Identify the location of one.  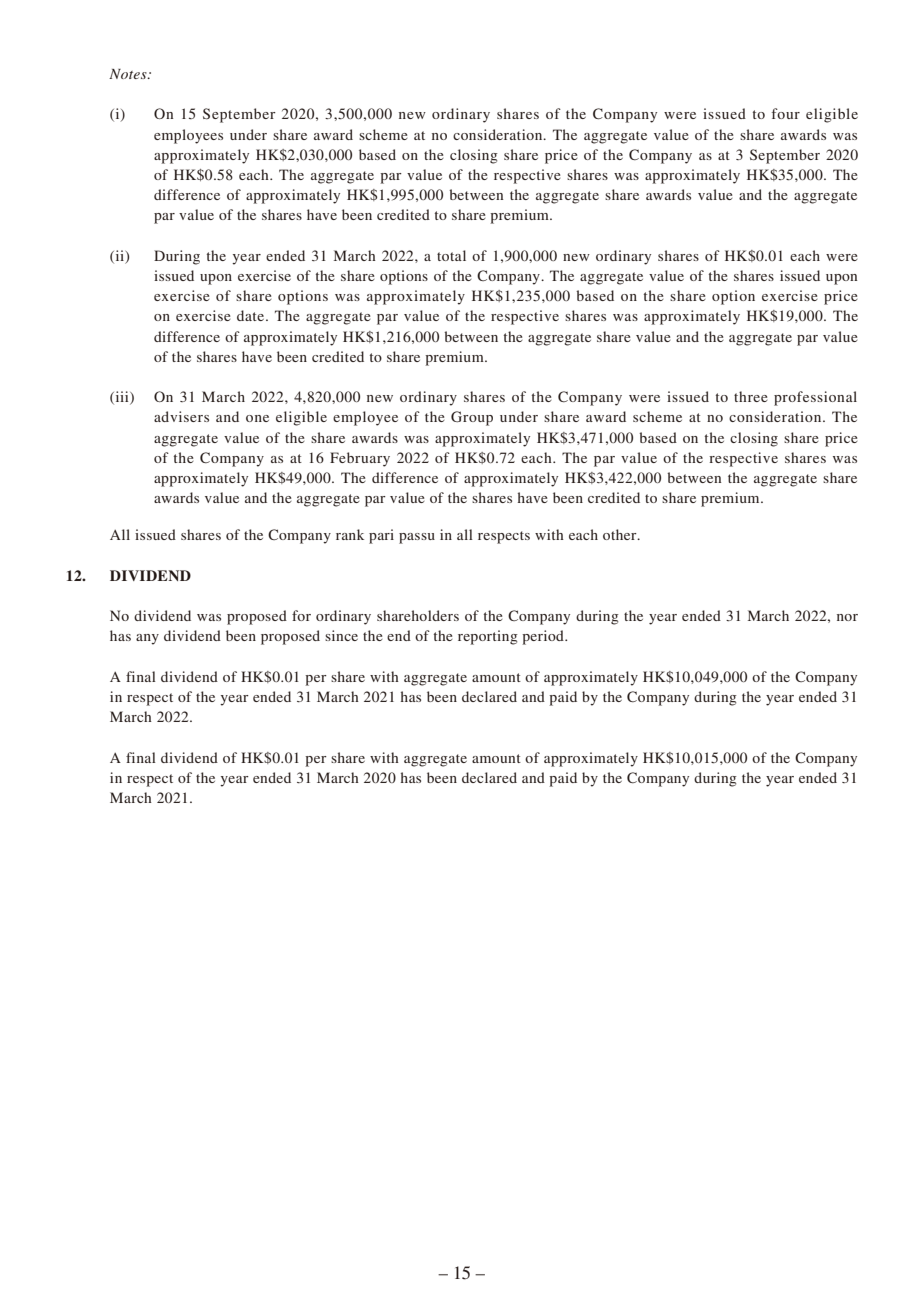
(257, 418).
